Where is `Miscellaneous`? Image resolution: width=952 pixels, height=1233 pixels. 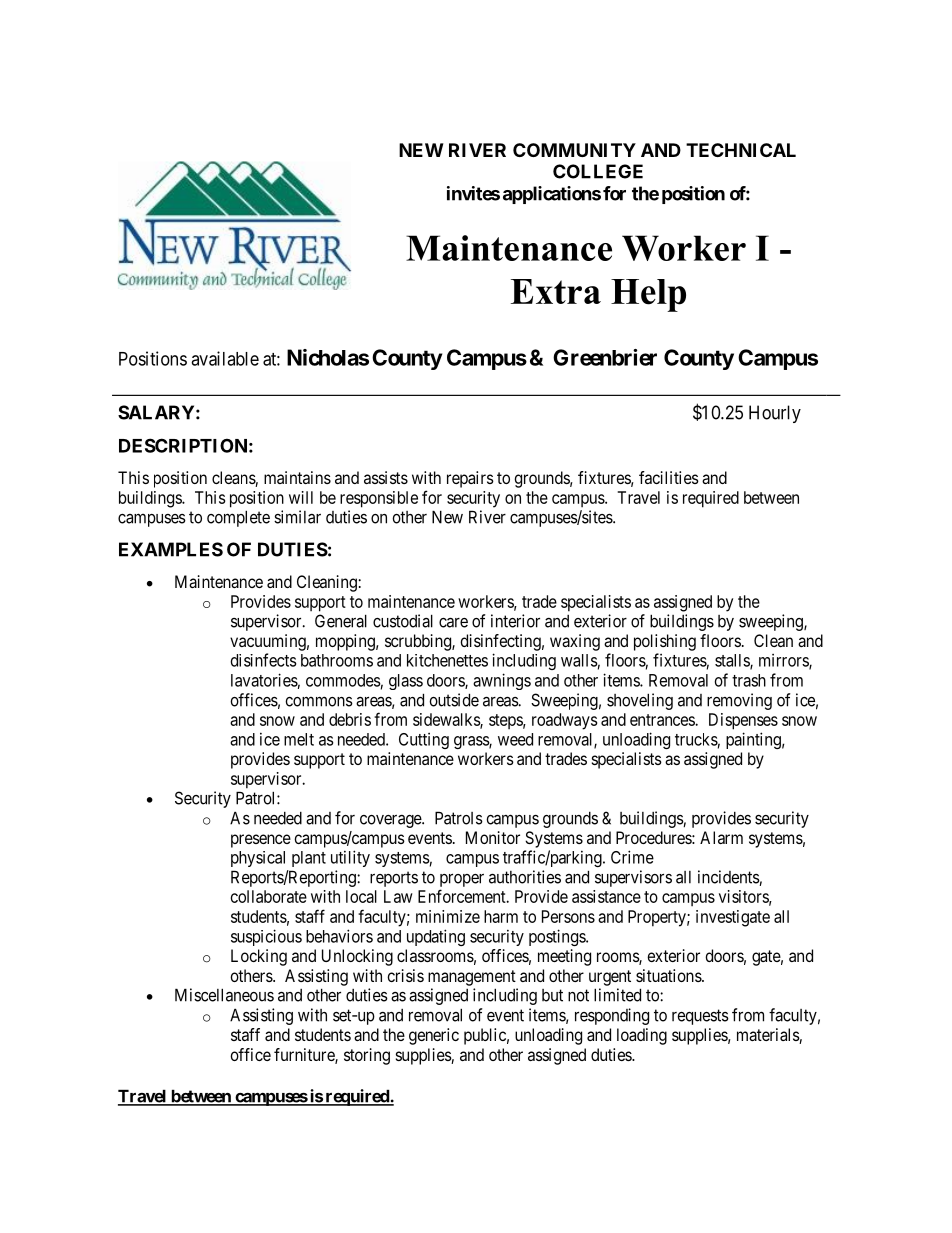 Miscellaneous is located at coordinates (224, 995).
